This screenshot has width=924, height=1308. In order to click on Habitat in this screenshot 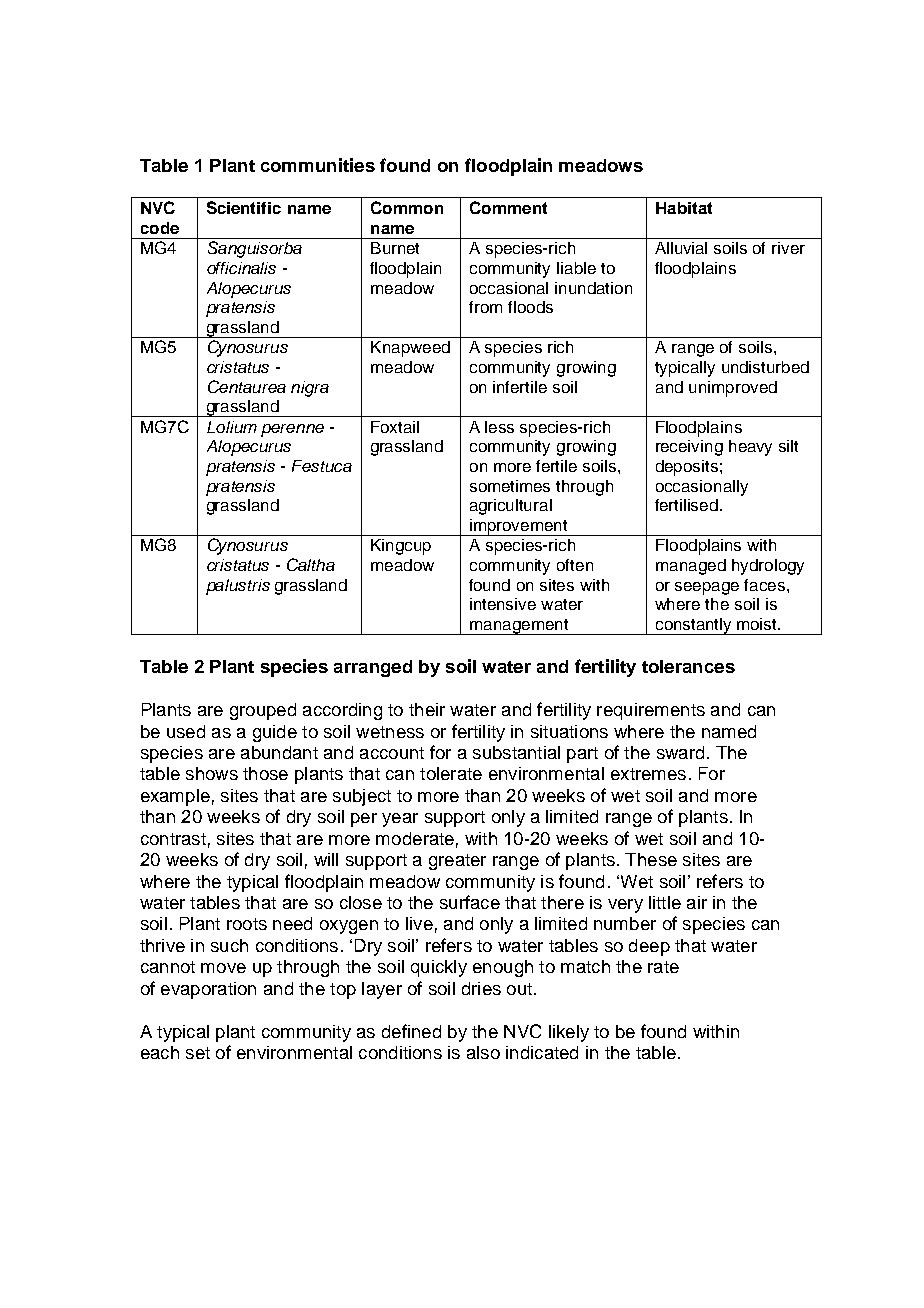, I will do `click(684, 208)`.
